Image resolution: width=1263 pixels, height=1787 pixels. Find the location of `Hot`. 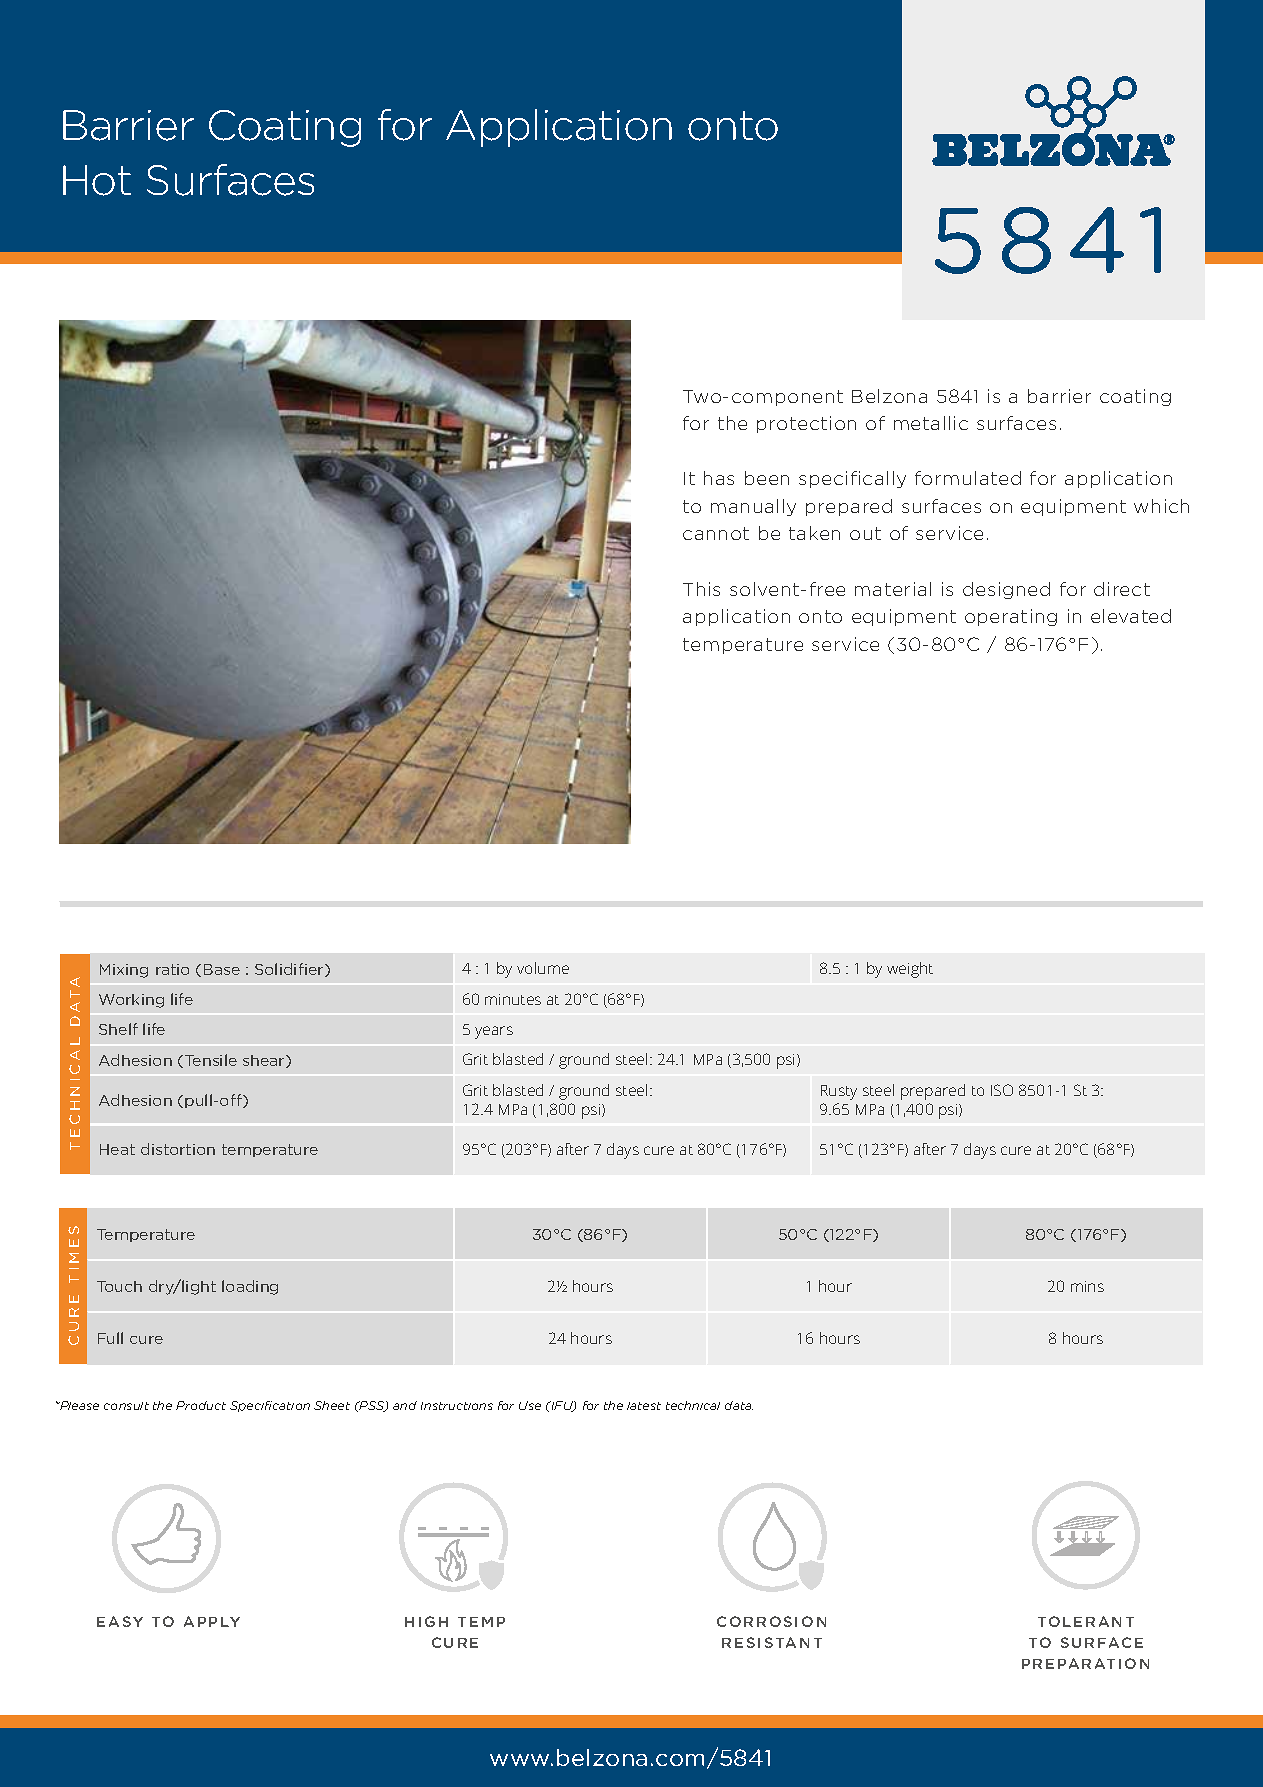

Hot is located at coordinates (97, 180).
